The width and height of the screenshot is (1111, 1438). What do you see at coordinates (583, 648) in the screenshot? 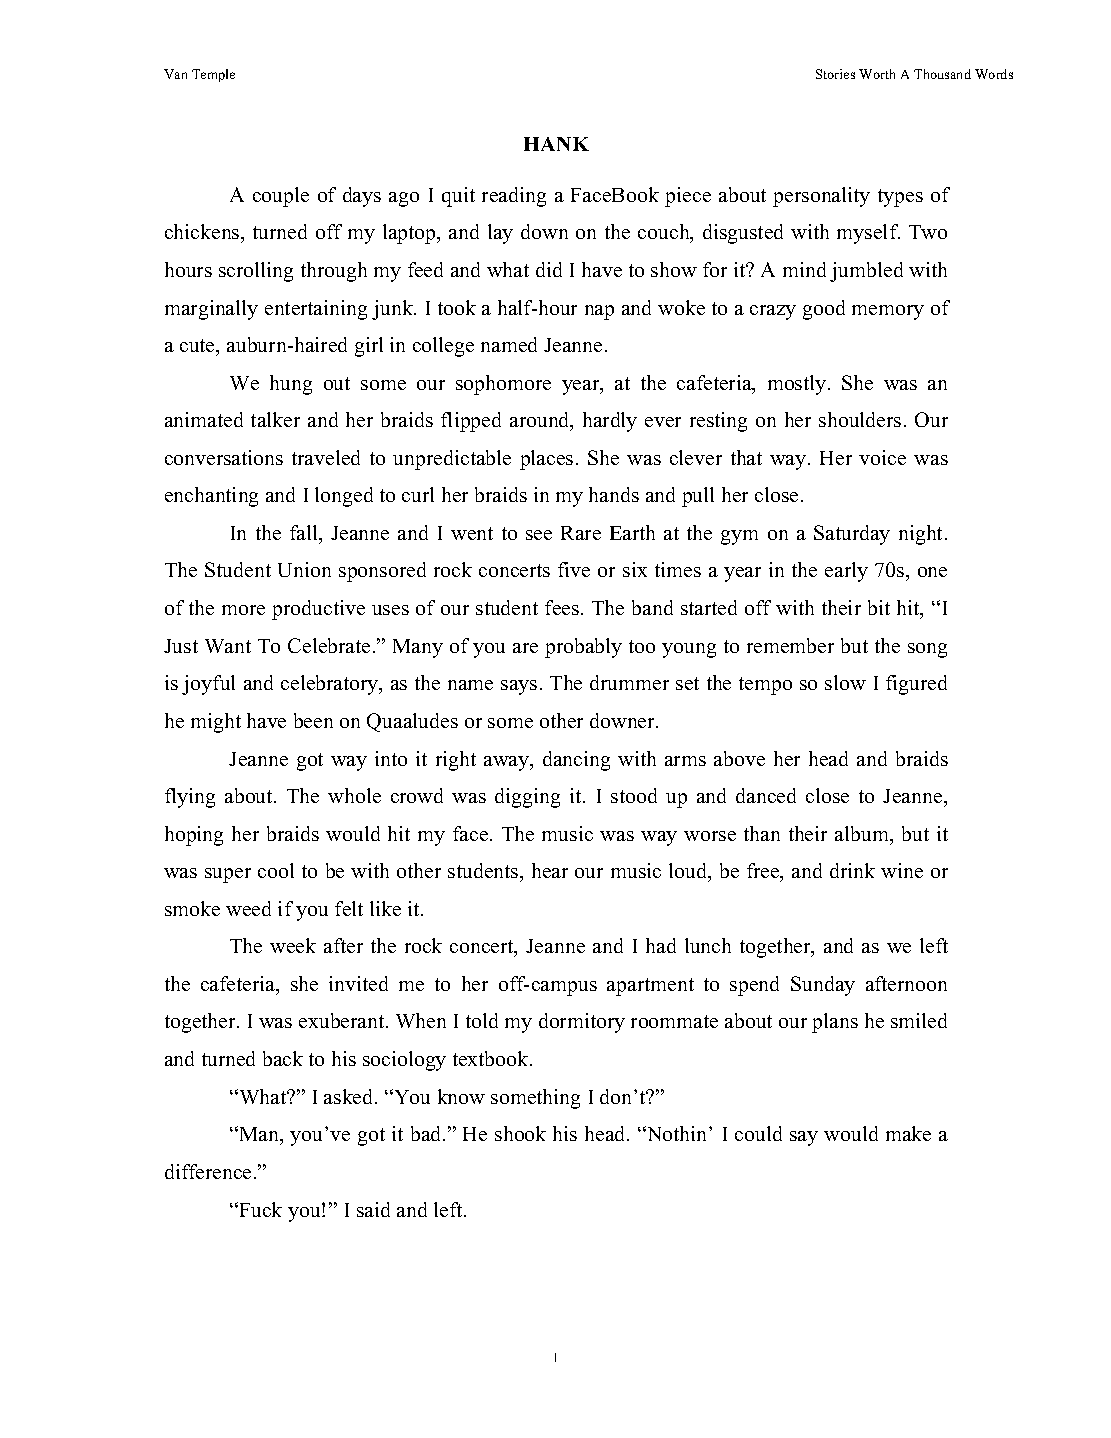
I see `probably` at bounding box center [583, 648].
